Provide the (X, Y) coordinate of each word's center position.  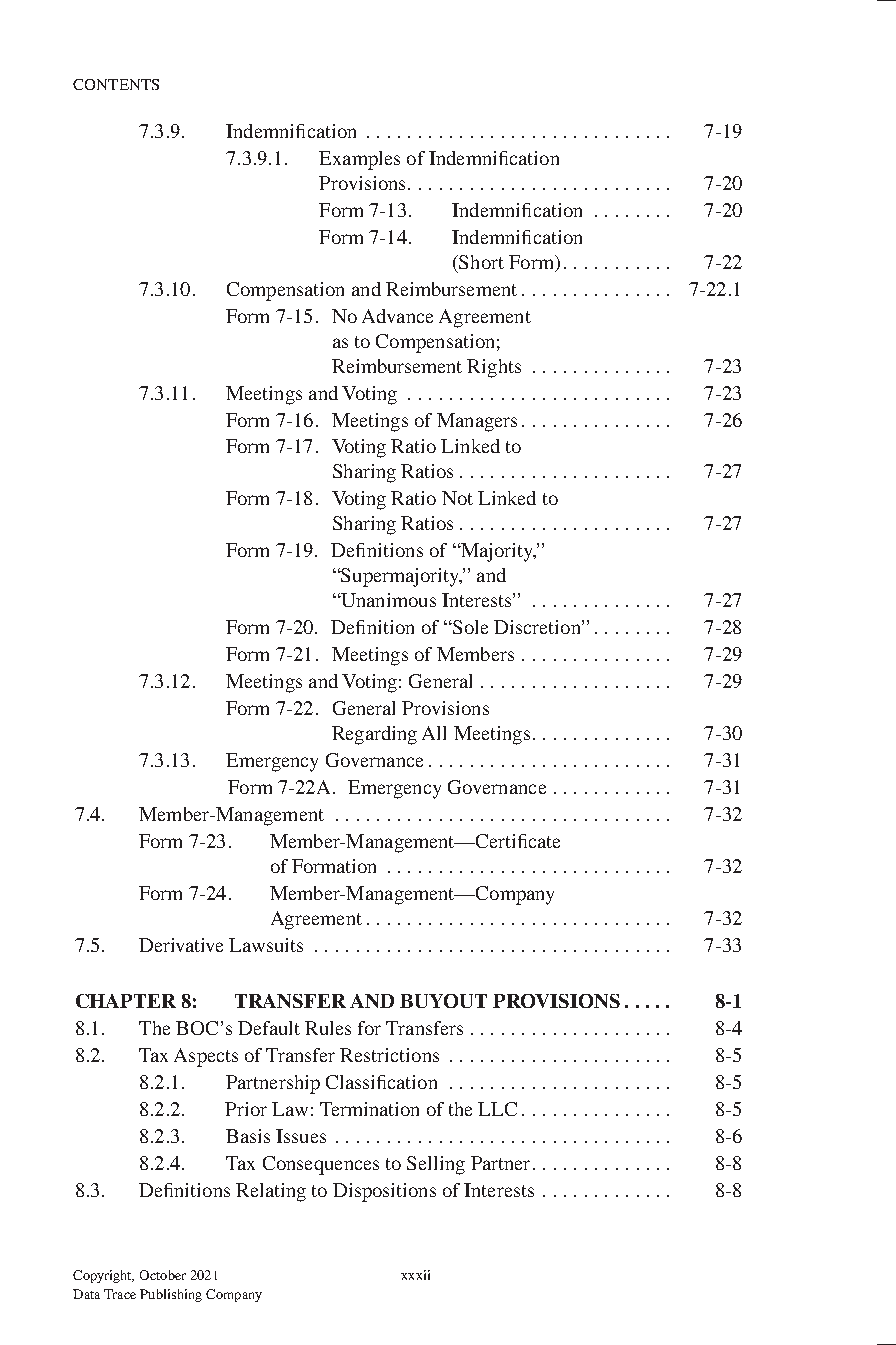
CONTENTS (116, 84)
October (163, 1275)
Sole (469, 627)
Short (480, 262)
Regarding (374, 735)
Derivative (181, 945)
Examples (359, 160)
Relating (271, 1192)
